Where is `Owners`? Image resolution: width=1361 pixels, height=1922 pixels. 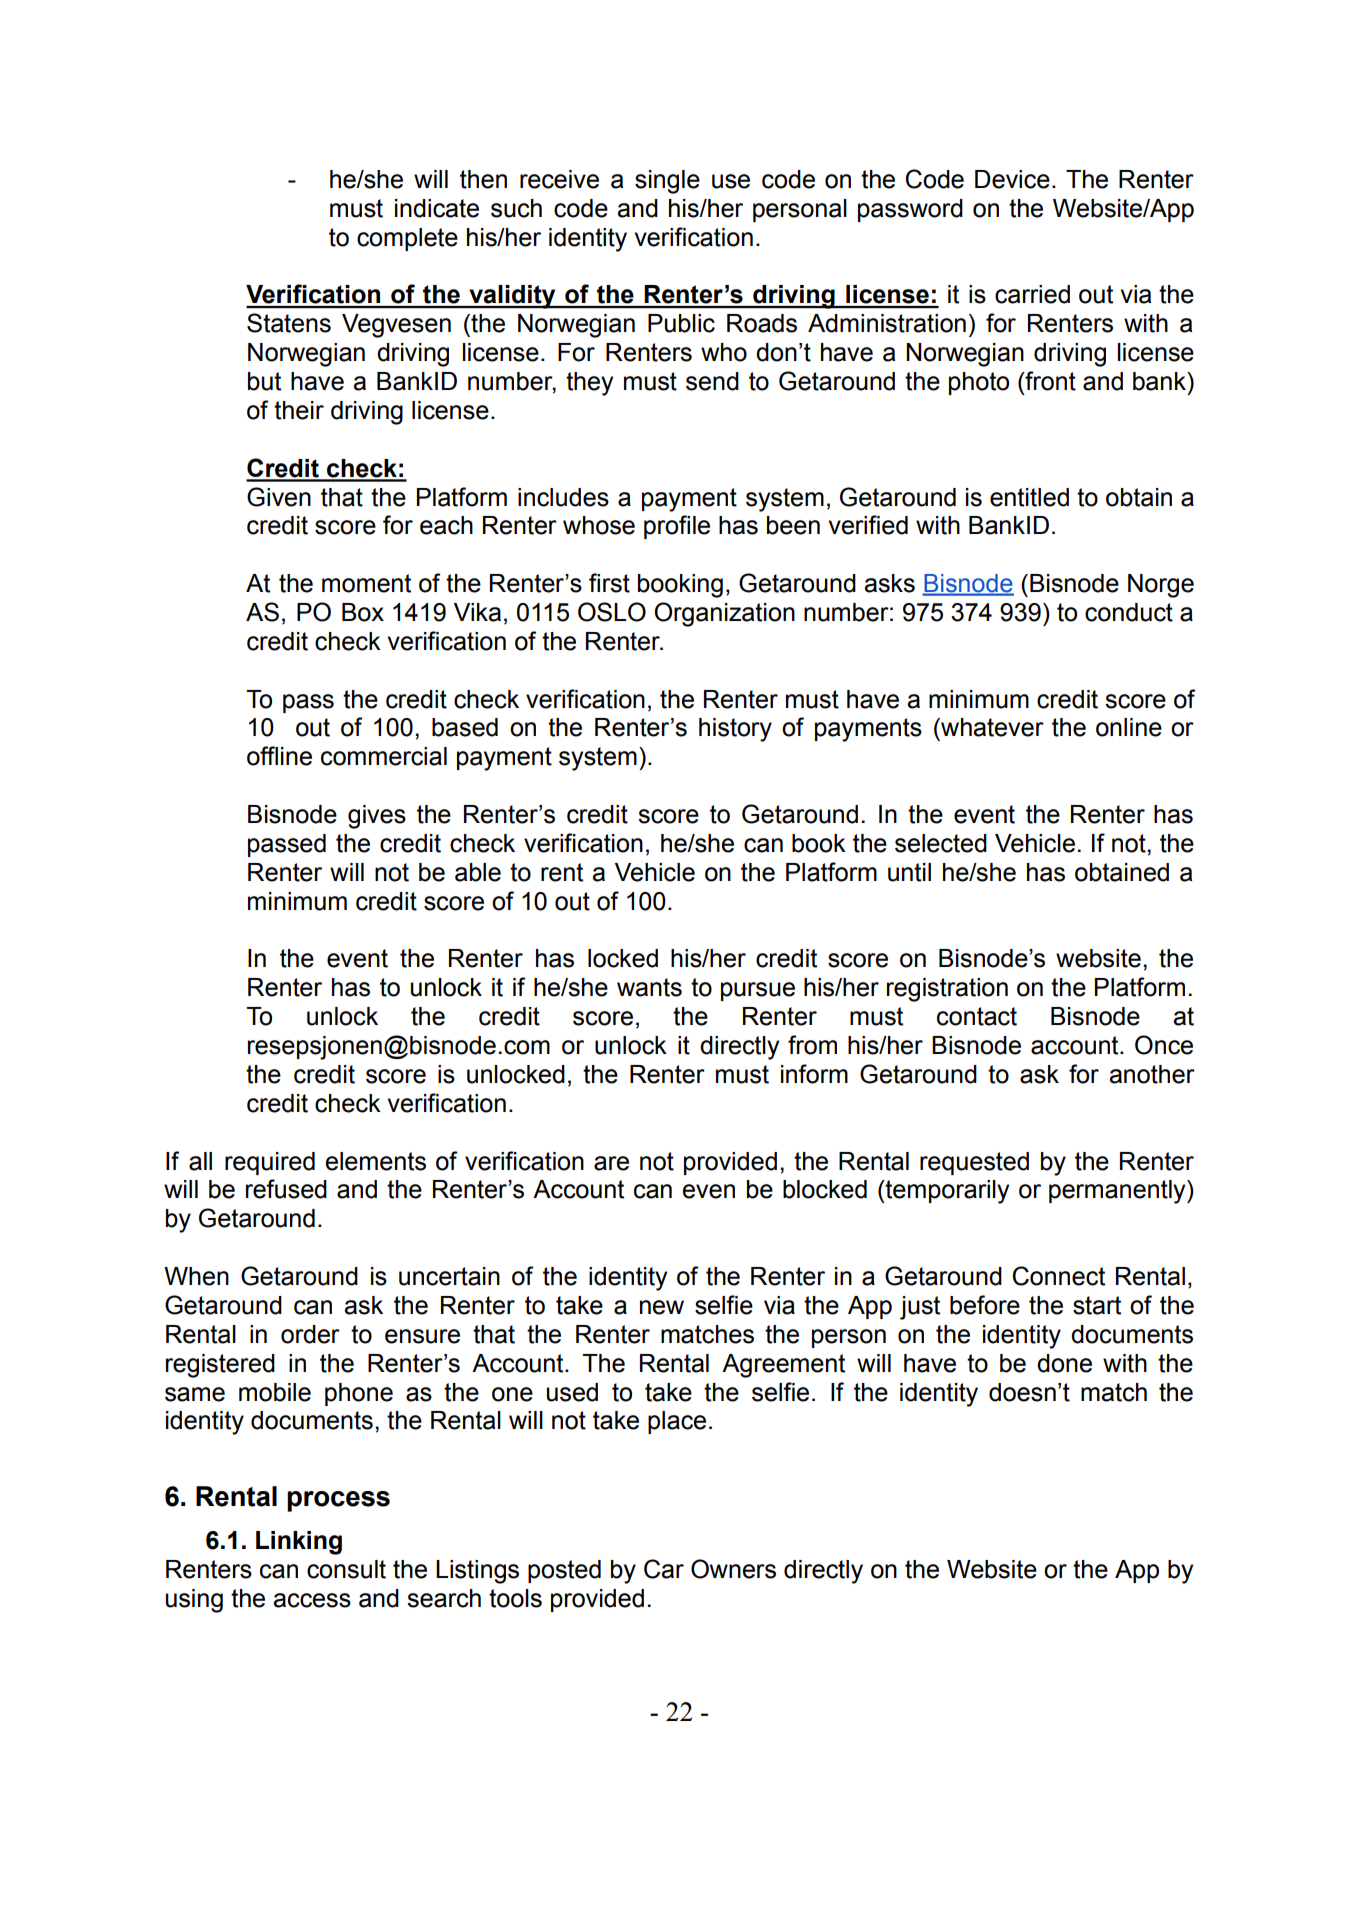
Owners is located at coordinates (733, 1569).
